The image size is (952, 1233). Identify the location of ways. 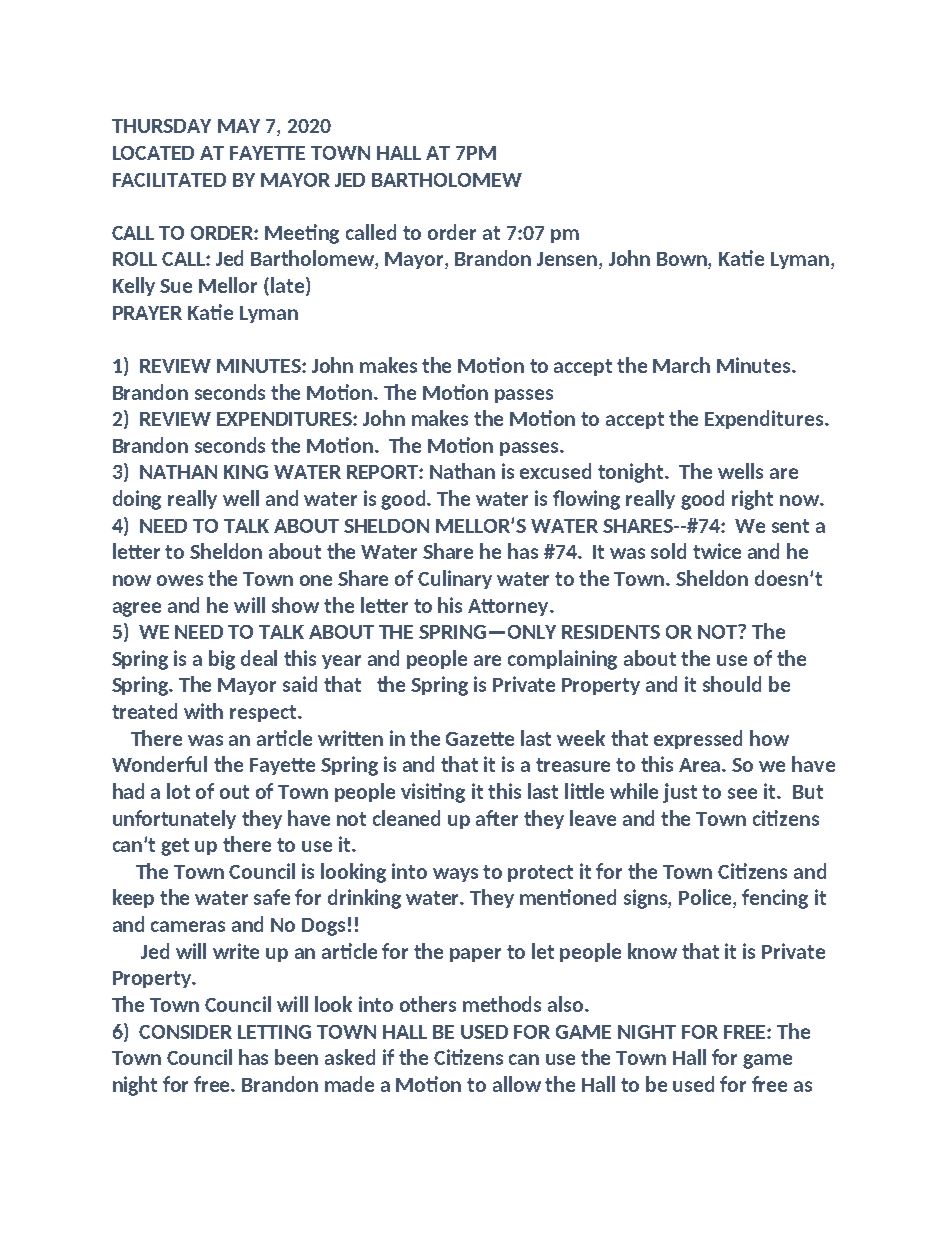
(455, 875).
